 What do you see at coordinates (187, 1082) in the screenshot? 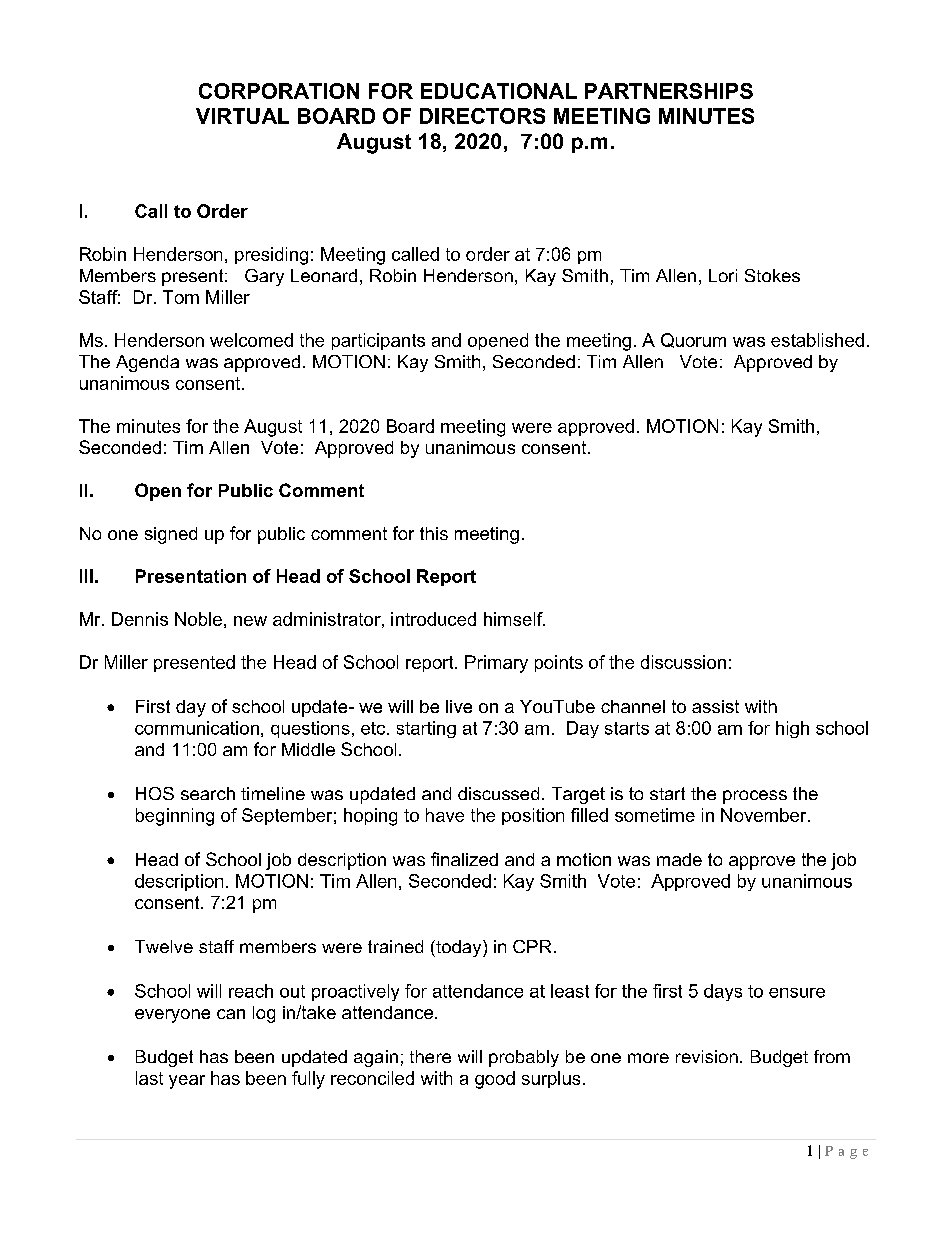
I see `year` at bounding box center [187, 1082].
